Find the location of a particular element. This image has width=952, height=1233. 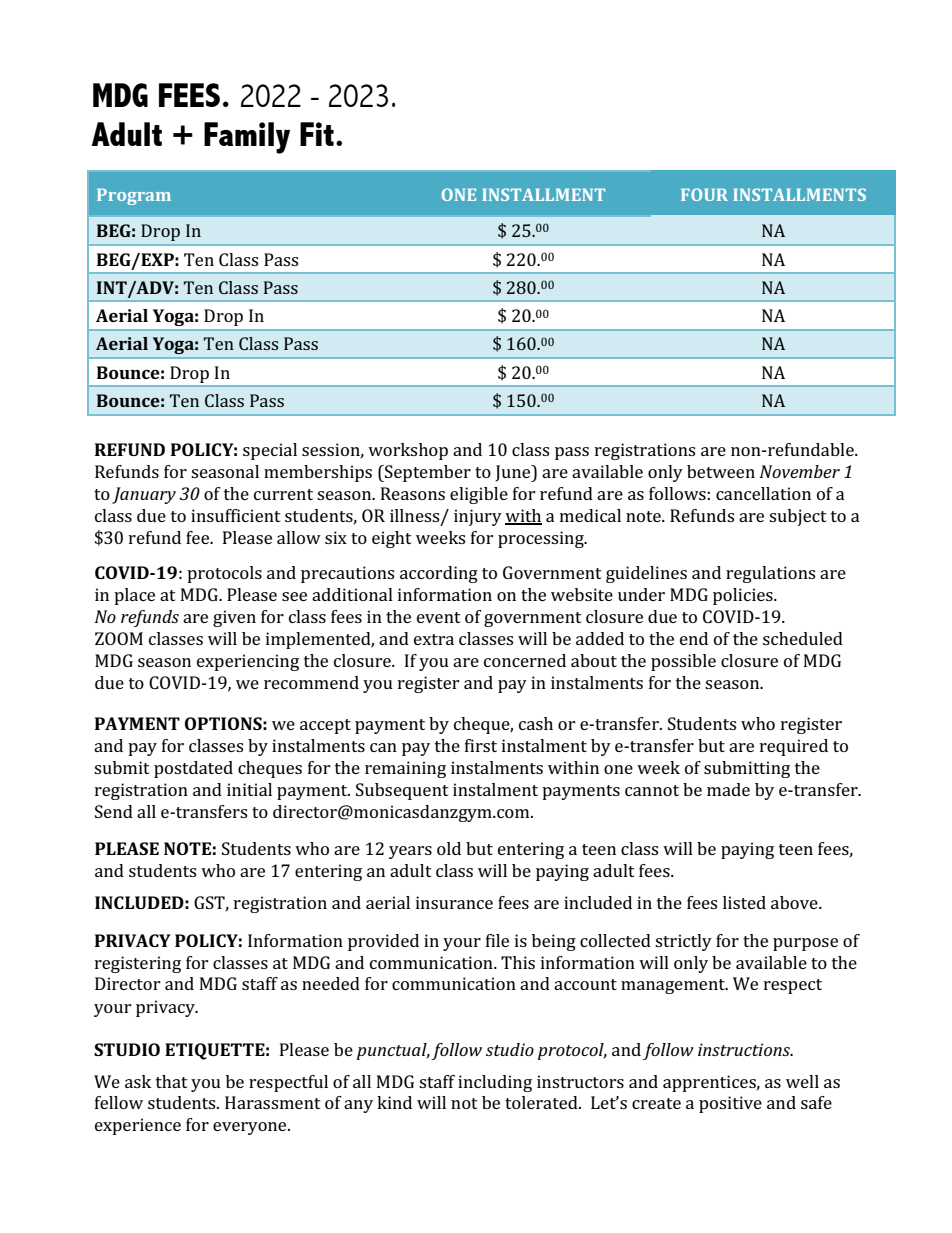

Family is located at coordinates (247, 138).
